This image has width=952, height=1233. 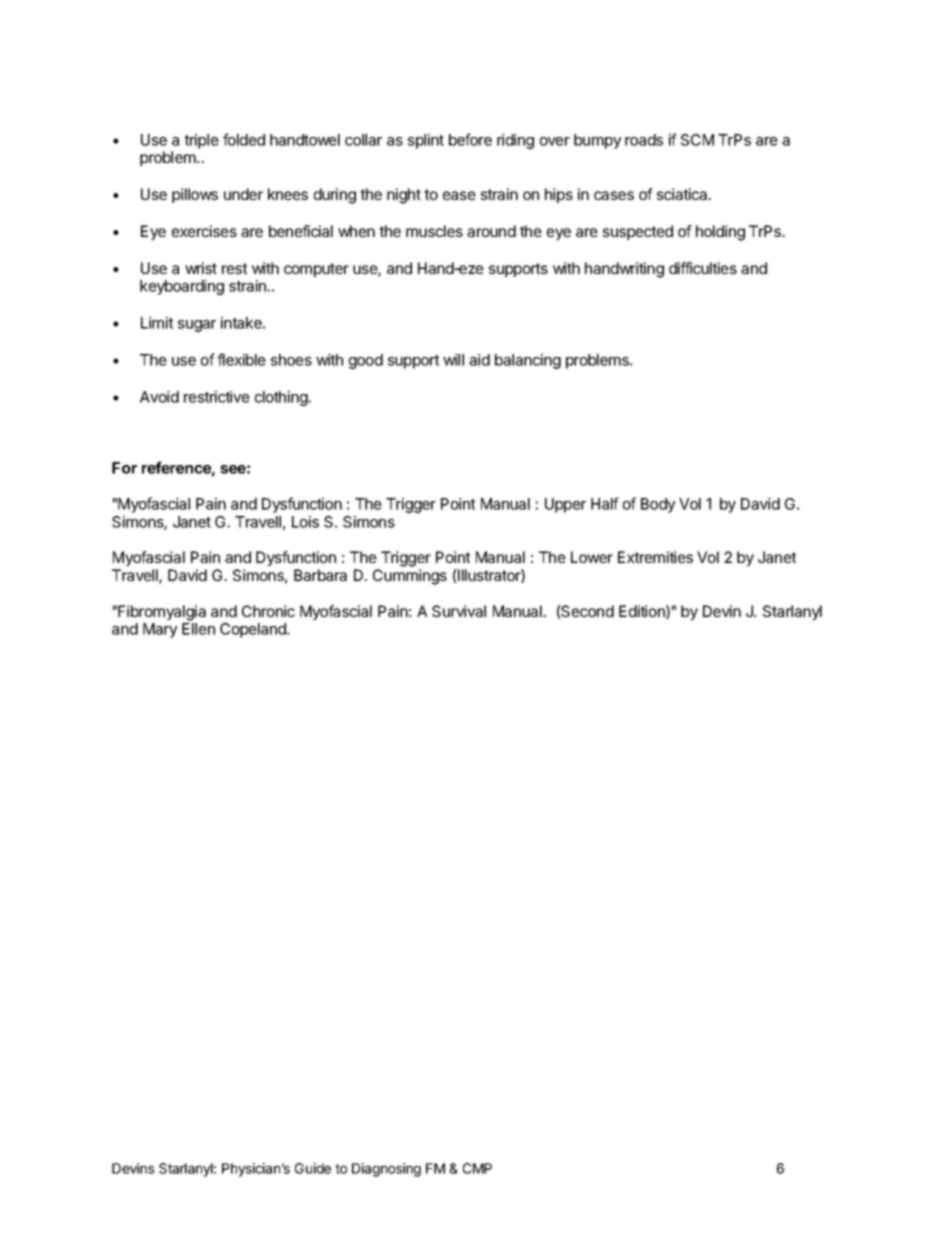 What do you see at coordinates (426, 141) in the image?
I see `splint` at bounding box center [426, 141].
